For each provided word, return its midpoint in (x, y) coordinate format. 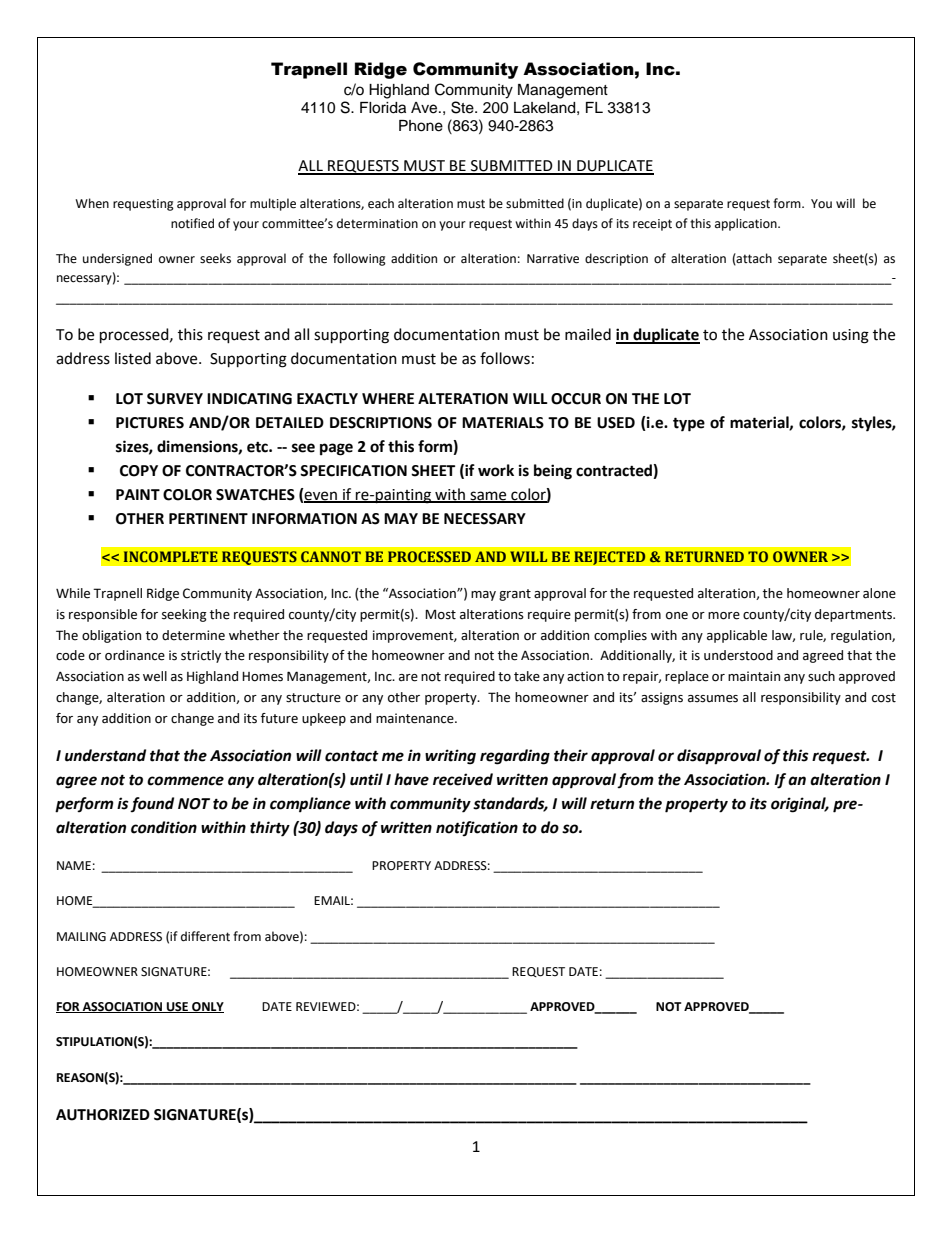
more (724, 616)
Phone (421, 126)
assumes (713, 699)
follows (505, 358)
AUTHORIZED (103, 1115)
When (92, 203)
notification (477, 828)
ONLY (207, 1007)
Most (440, 614)
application (747, 224)
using (851, 336)
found (152, 804)
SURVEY (175, 399)
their (571, 755)
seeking (184, 615)
